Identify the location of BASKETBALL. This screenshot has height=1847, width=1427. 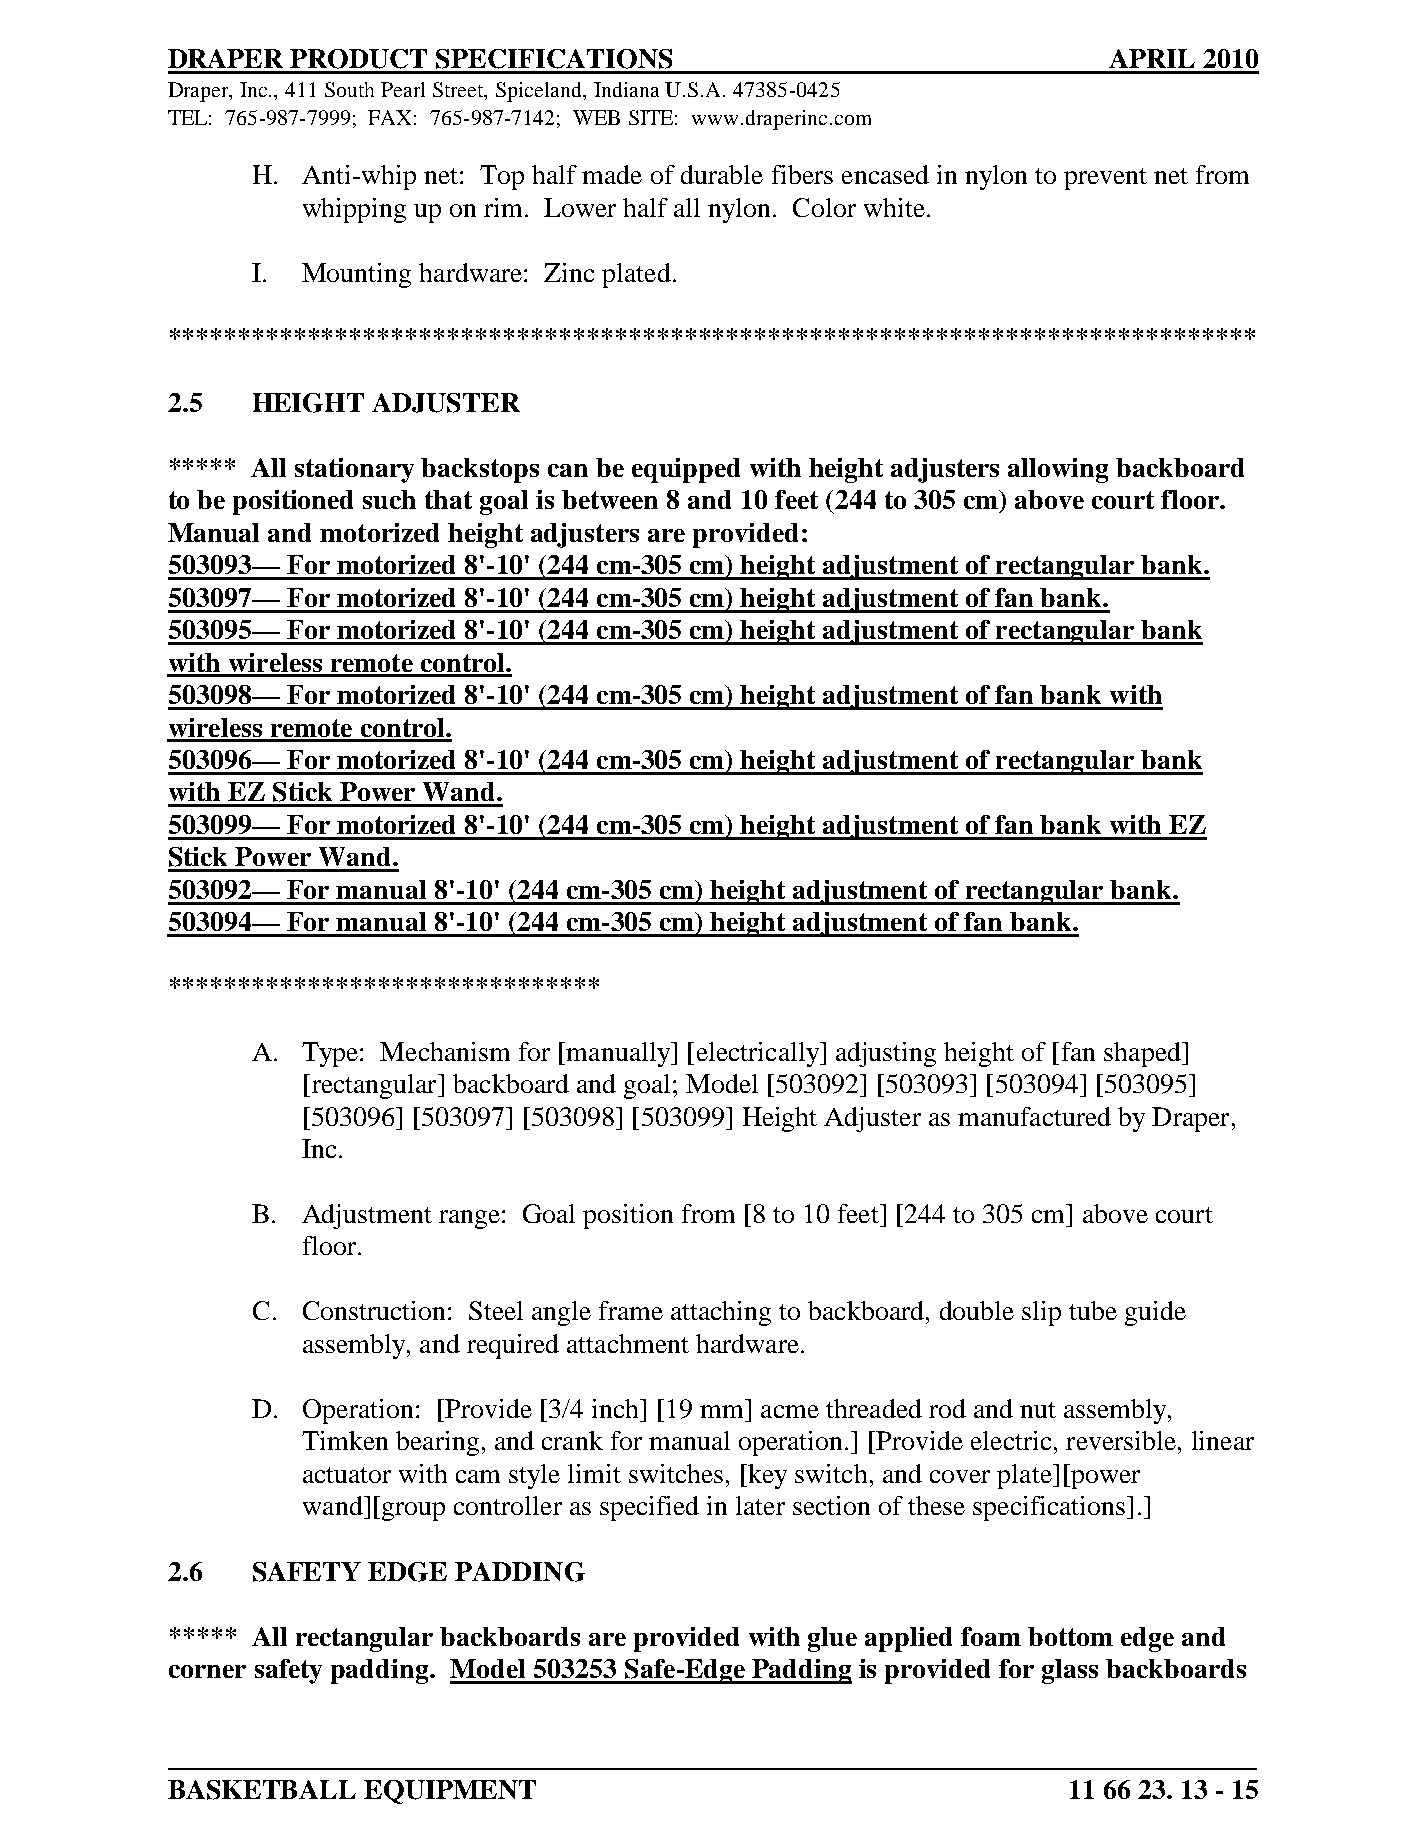
(262, 1790).
